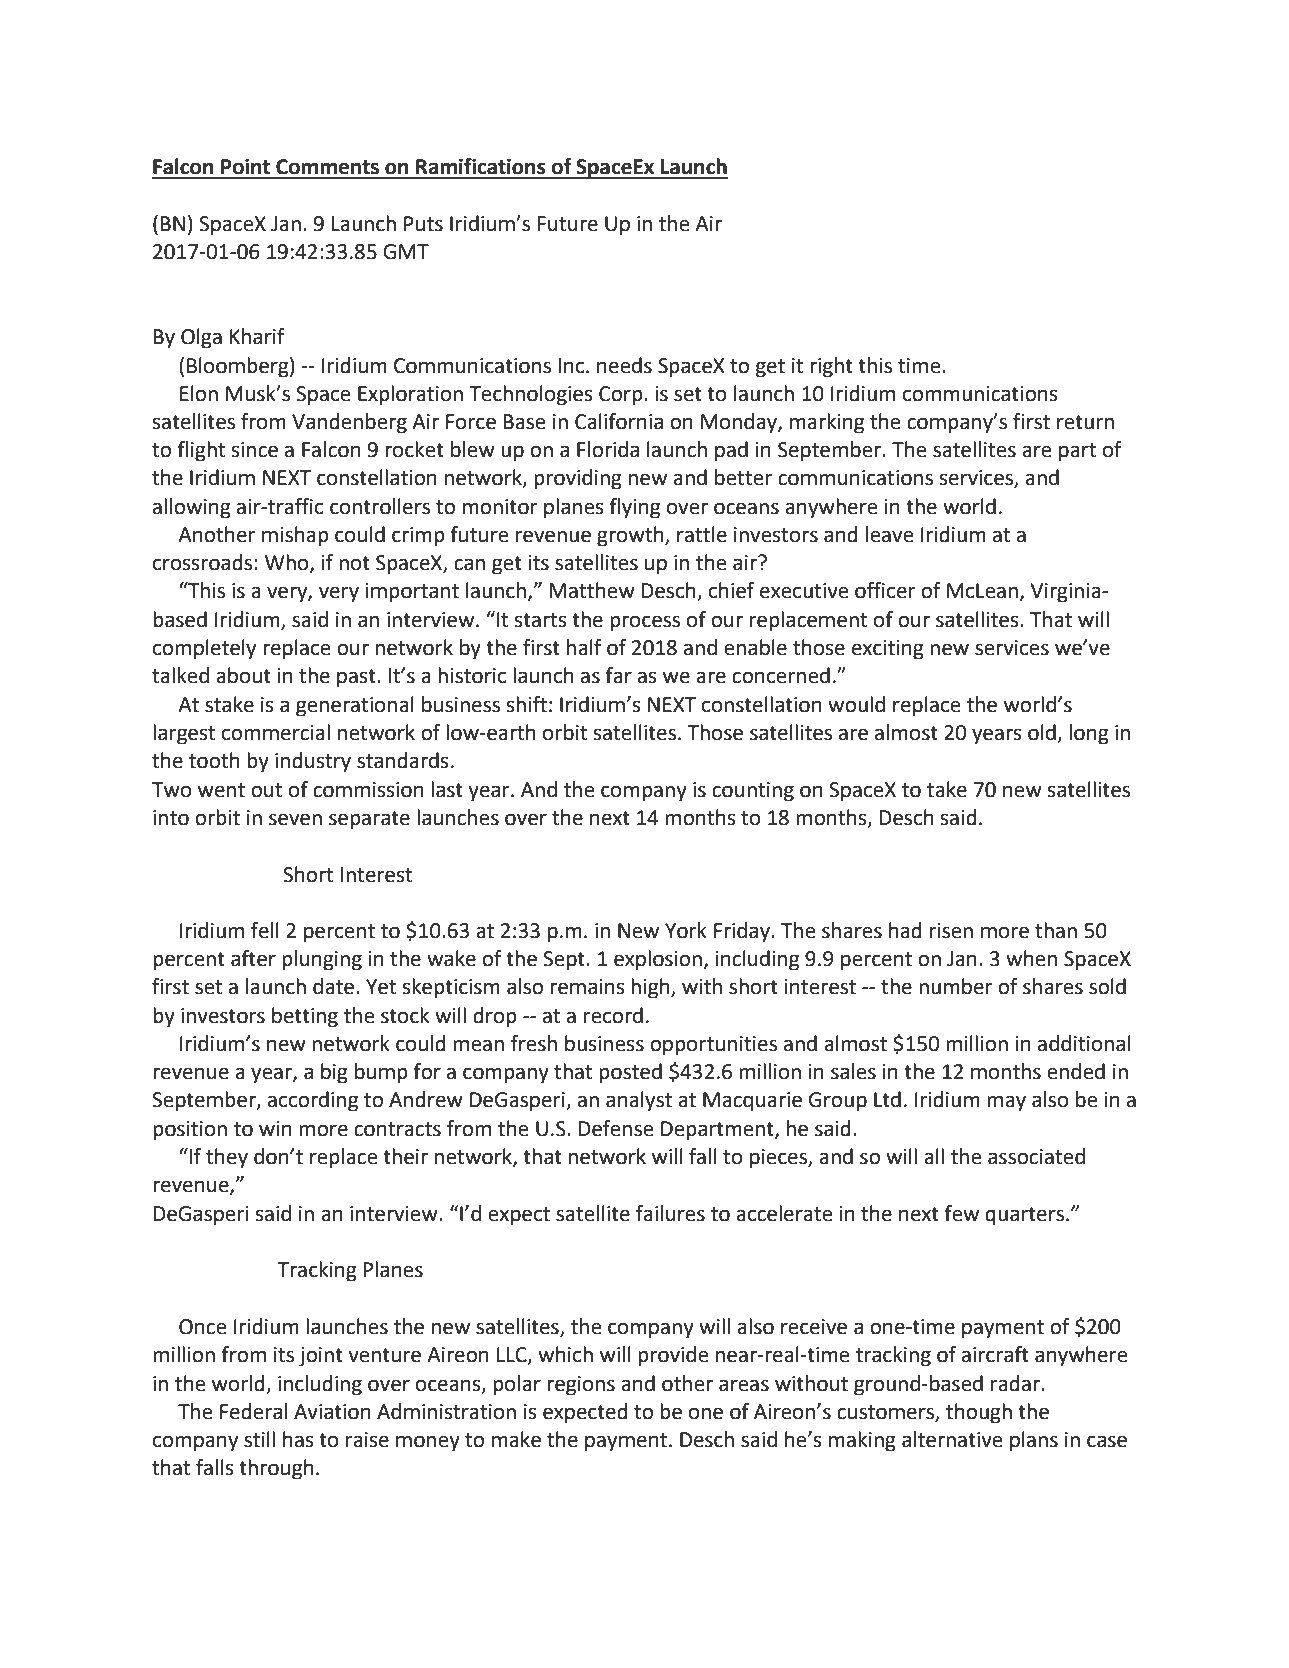 The image size is (1289, 1668). I want to click on quarters, so click(1024, 1216).
